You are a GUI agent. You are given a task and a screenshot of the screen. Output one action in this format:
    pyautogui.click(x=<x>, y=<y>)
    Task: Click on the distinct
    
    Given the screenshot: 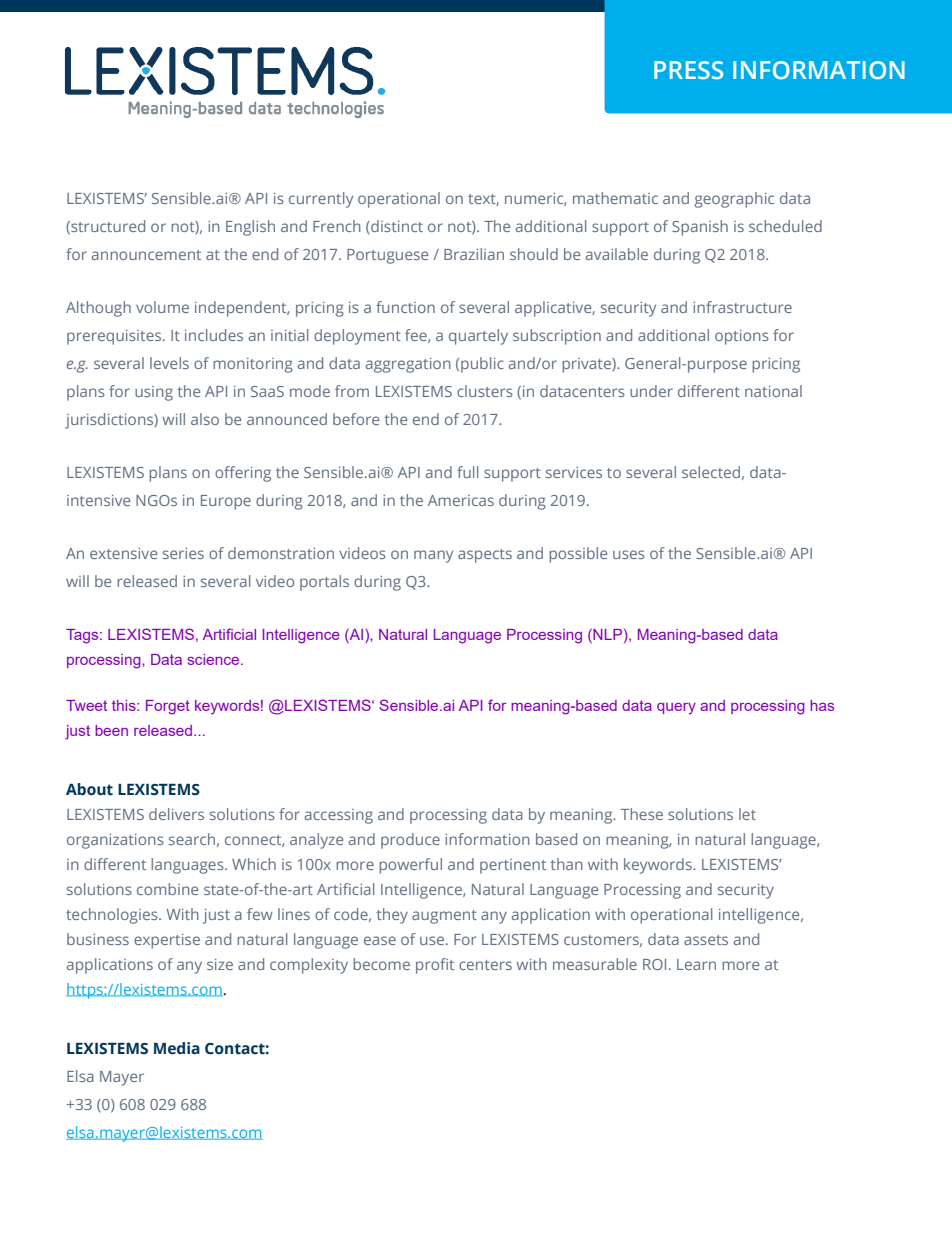 What is the action you would take?
    pyautogui.click(x=396, y=226)
